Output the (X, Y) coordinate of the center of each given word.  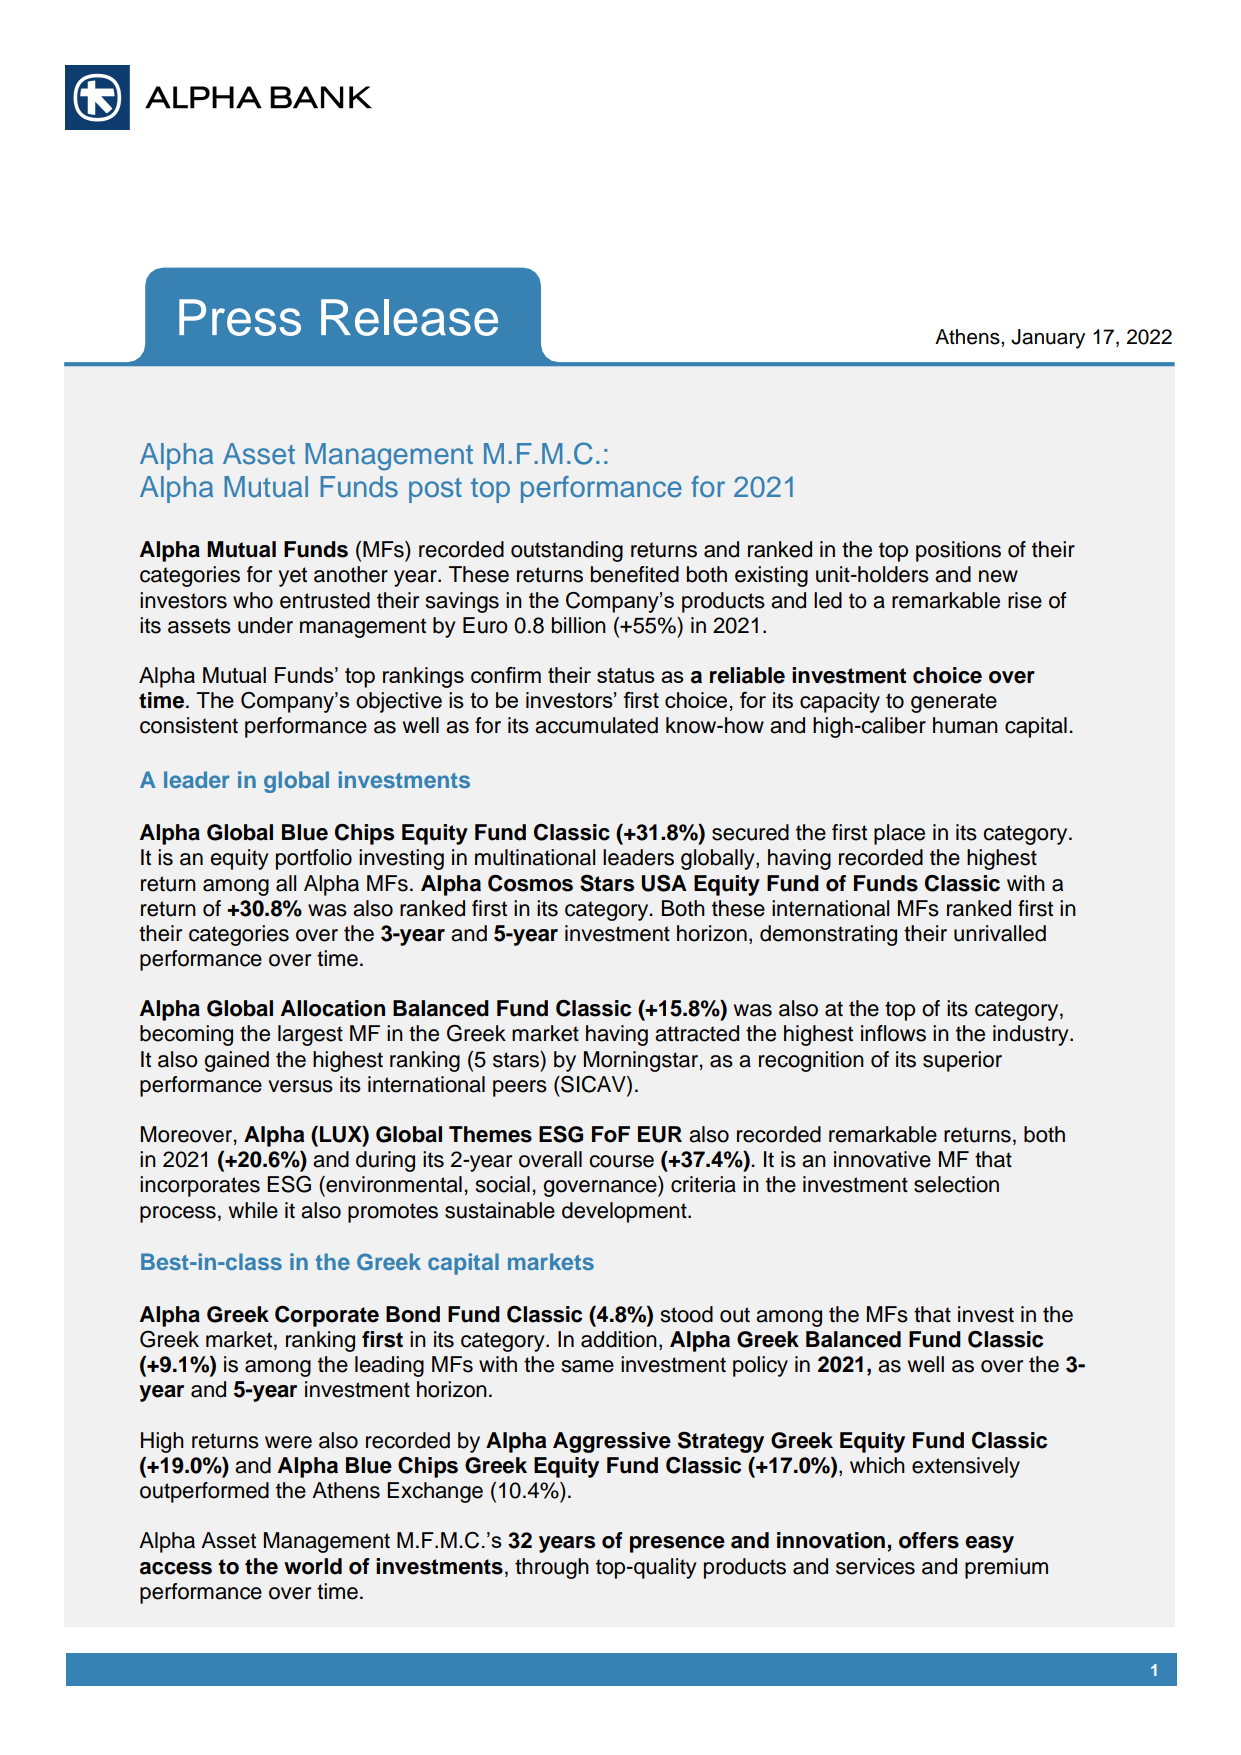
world (313, 1566)
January (1048, 339)
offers (929, 1540)
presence (677, 1544)
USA (664, 883)
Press (240, 317)
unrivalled (1000, 933)
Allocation (333, 1008)
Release (409, 317)
